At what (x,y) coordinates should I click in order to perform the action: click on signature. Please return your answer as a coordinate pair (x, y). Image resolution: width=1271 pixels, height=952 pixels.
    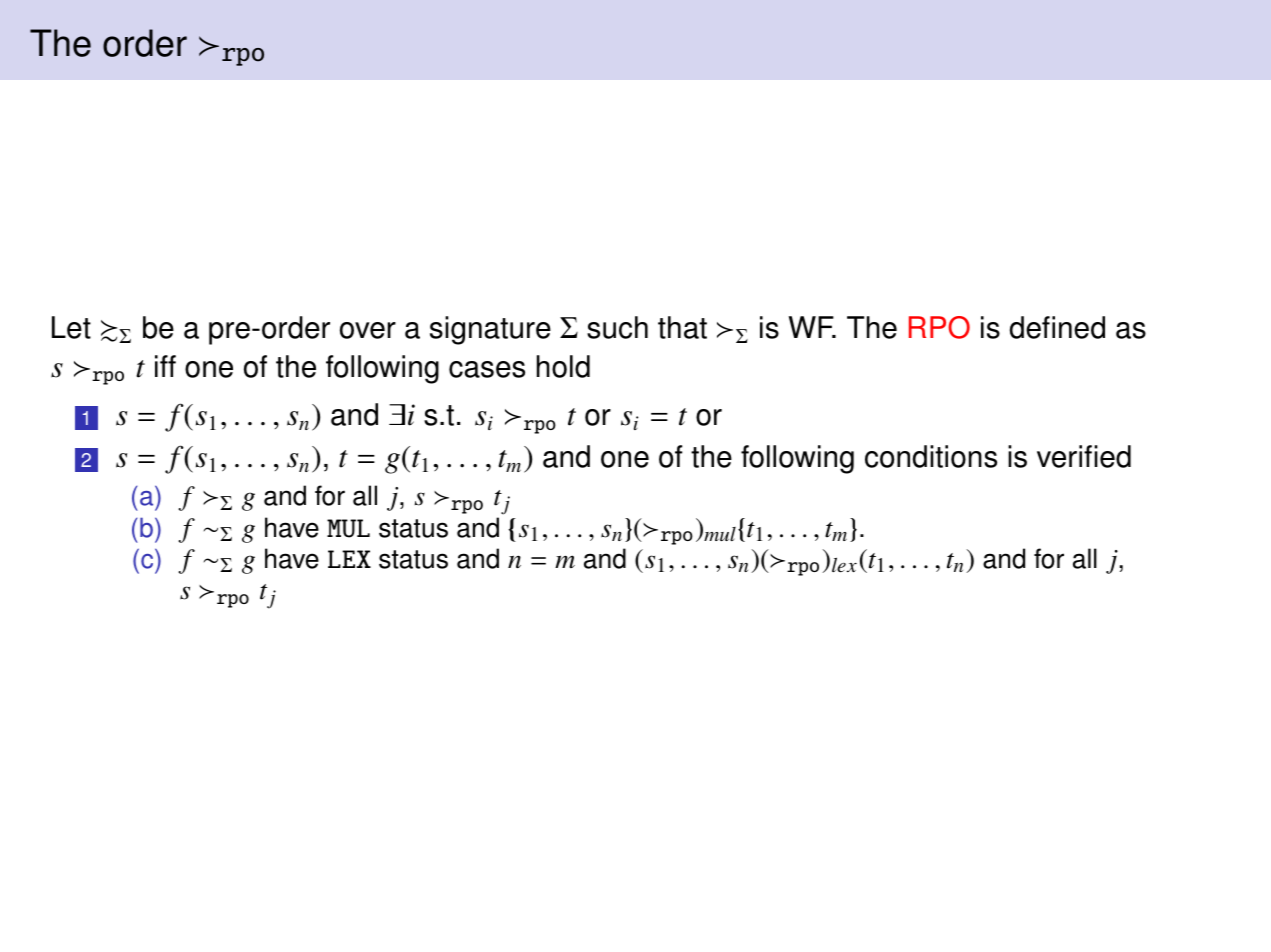
    Looking at the image, I should click on (490, 330).
